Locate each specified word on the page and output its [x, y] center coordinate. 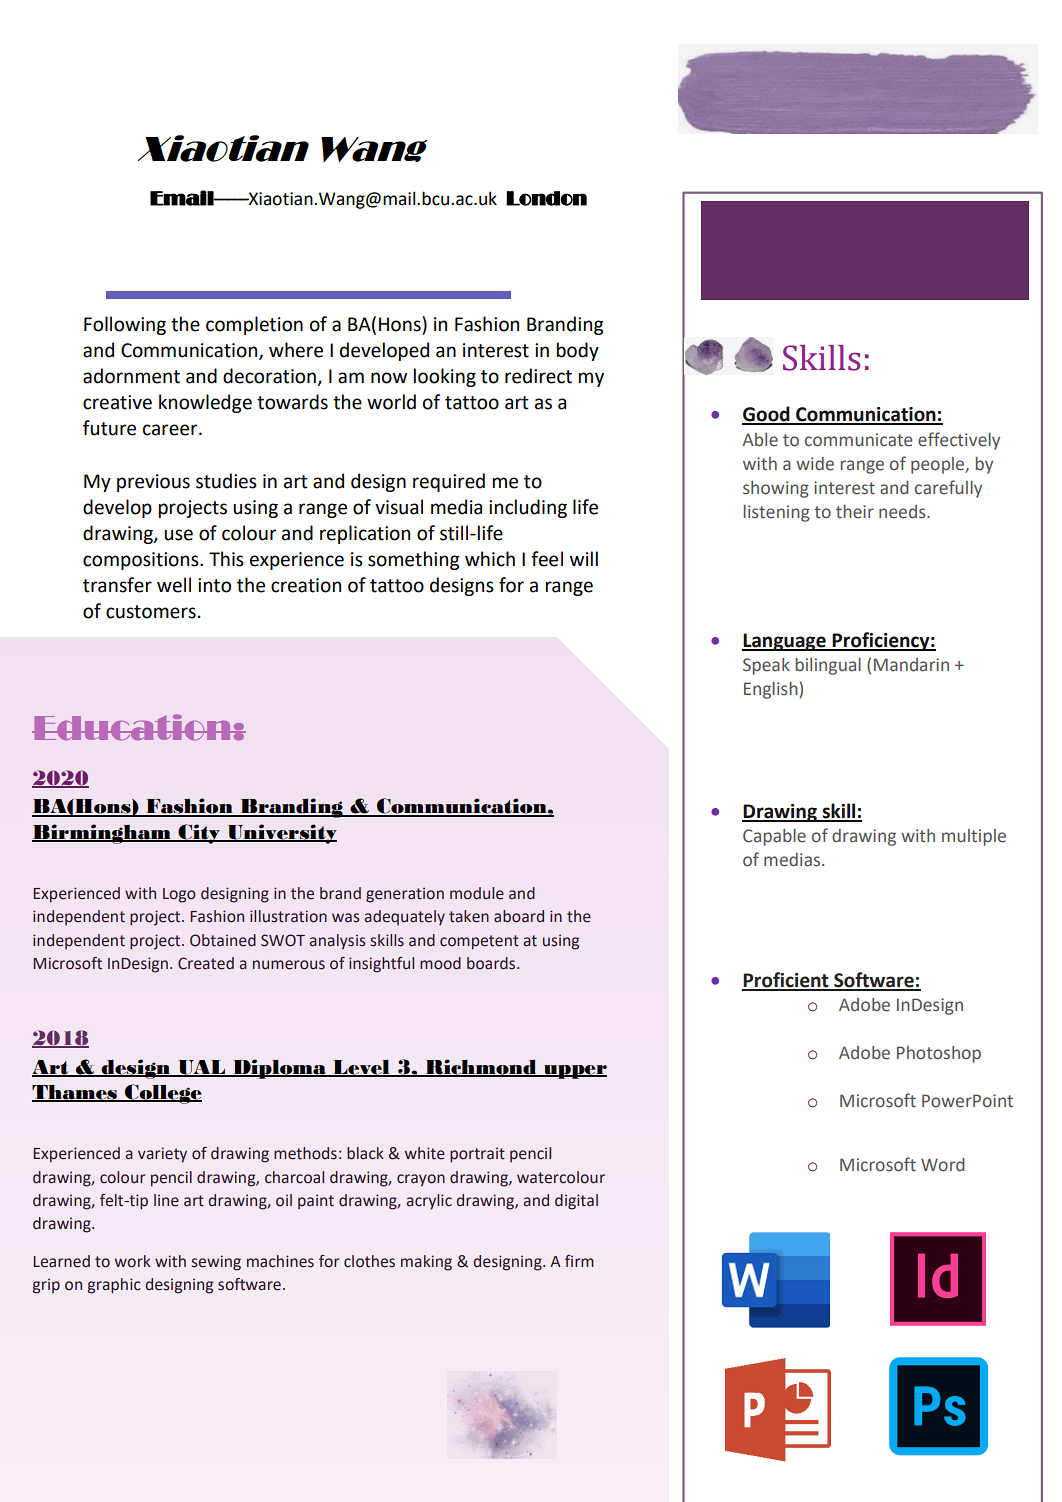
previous [153, 483]
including [528, 508]
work [133, 1261]
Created [206, 963]
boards [492, 963]
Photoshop [939, 1054]
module [477, 893]
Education [132, 727]
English [772, 690]
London [546, 198]
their [855, 512]
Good [767, 415]
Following [125, 325]
